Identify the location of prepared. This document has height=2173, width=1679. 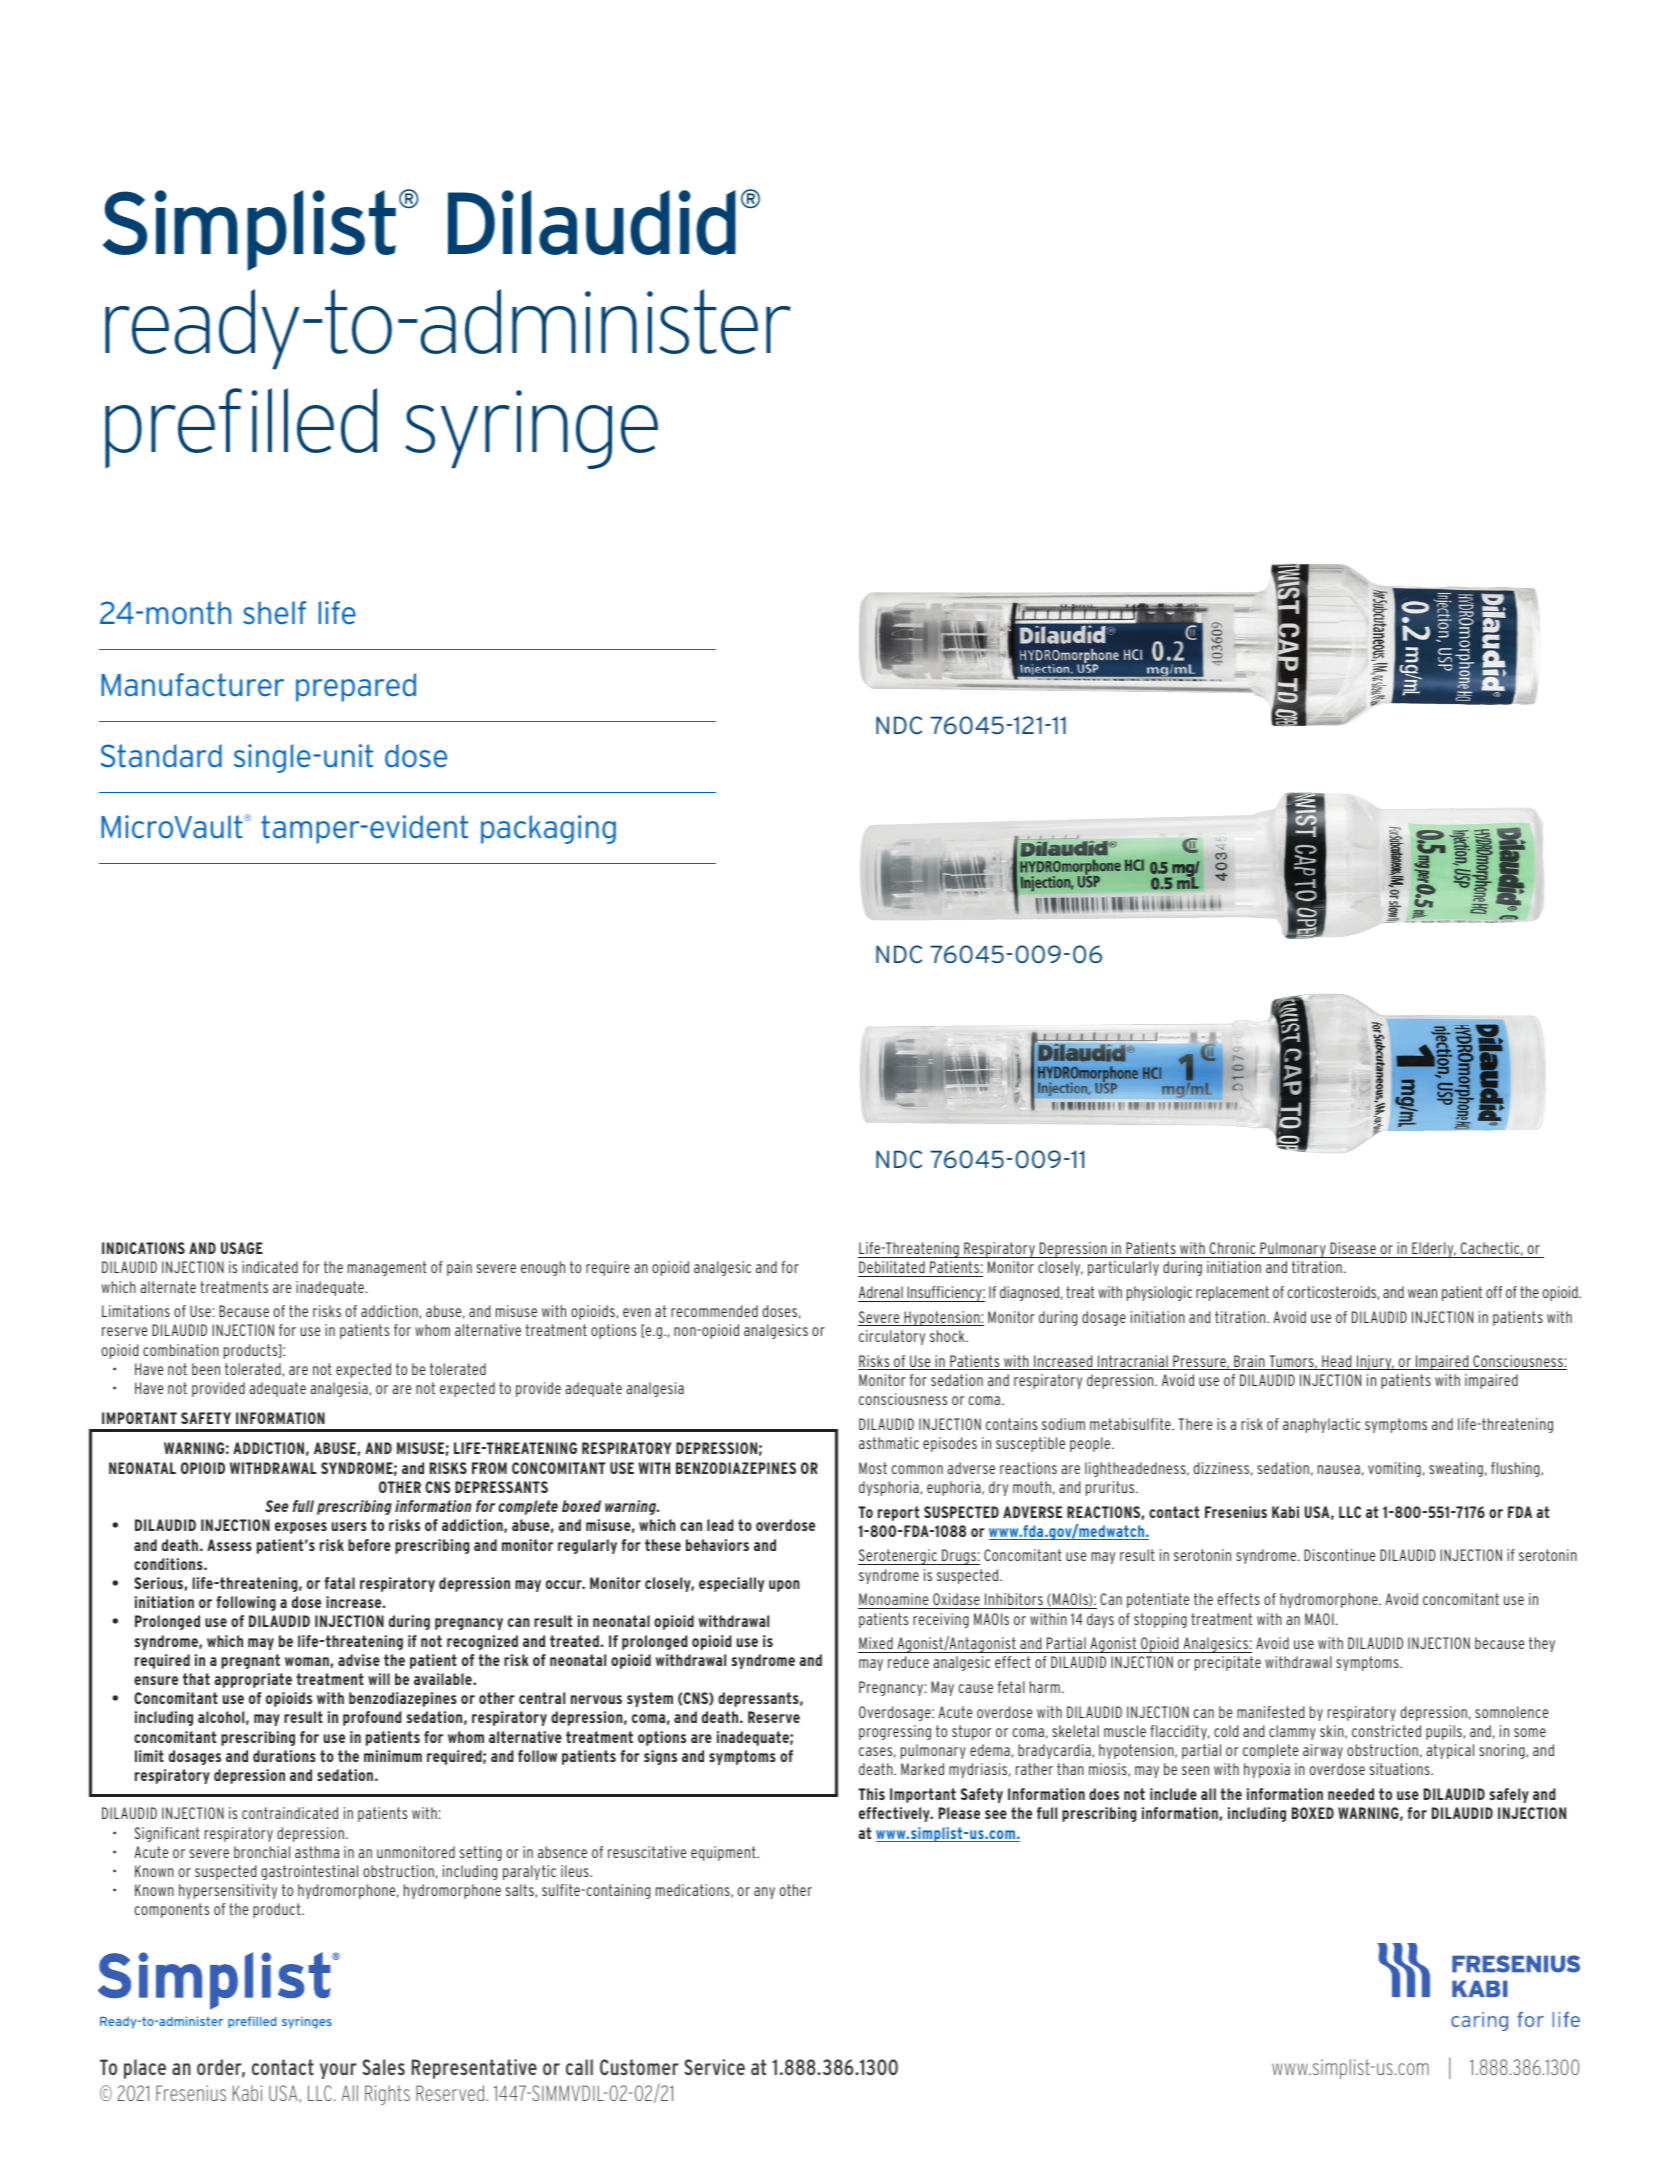
(356, 687).
